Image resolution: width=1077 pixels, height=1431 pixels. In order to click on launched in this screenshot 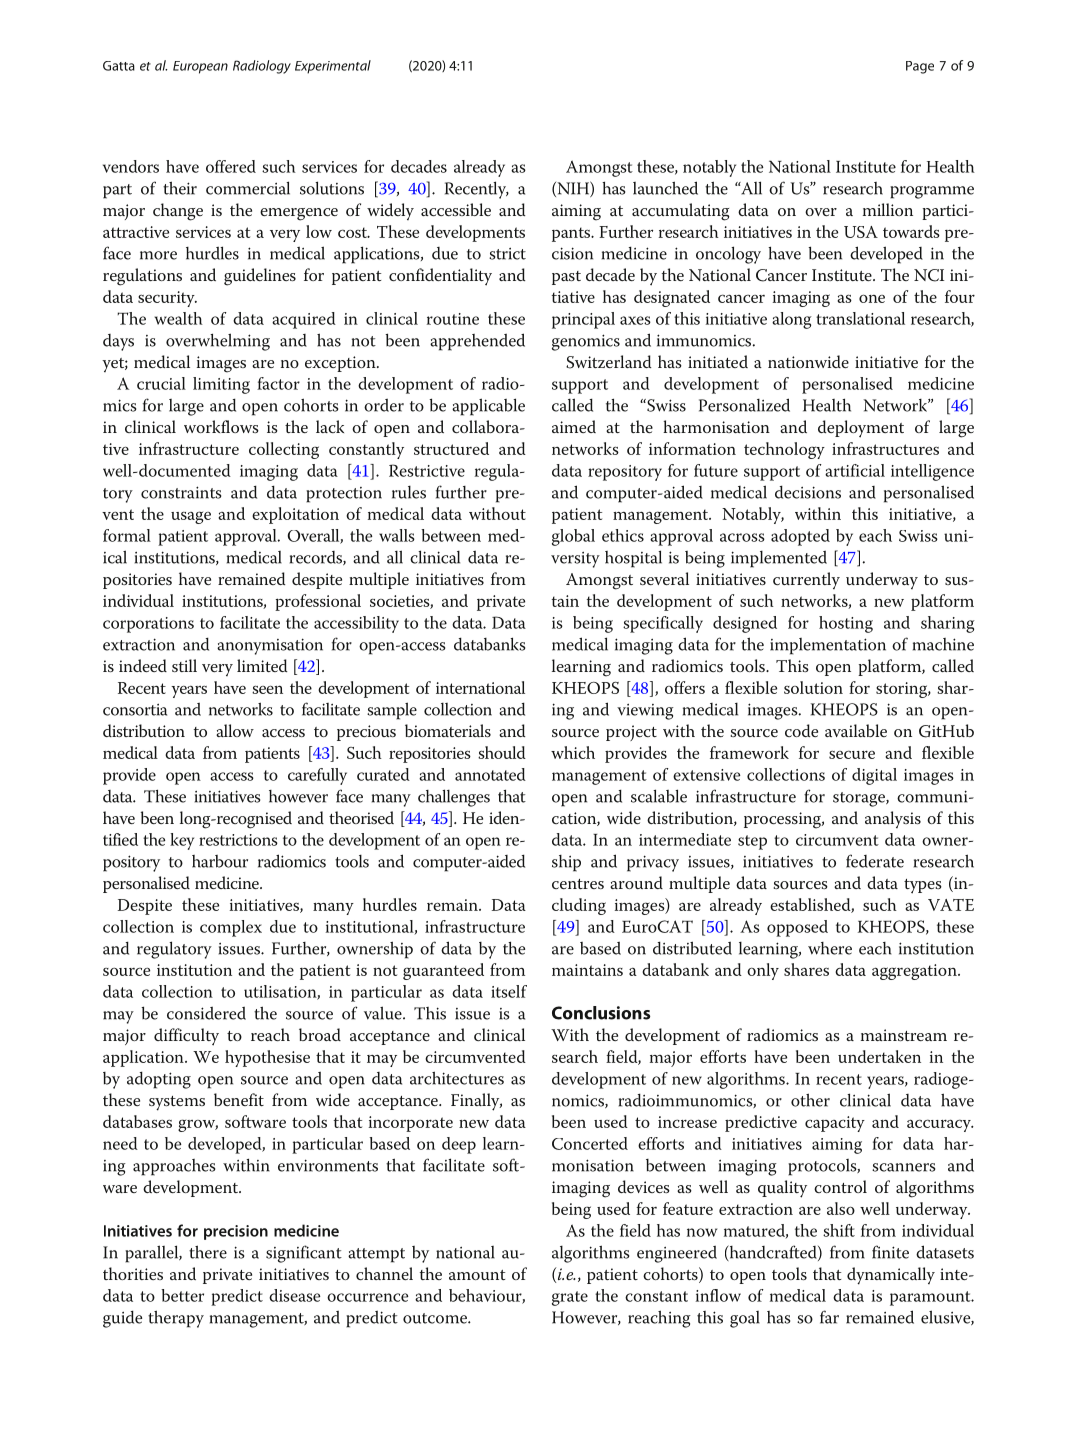, I will do `click(665, 188)`.
